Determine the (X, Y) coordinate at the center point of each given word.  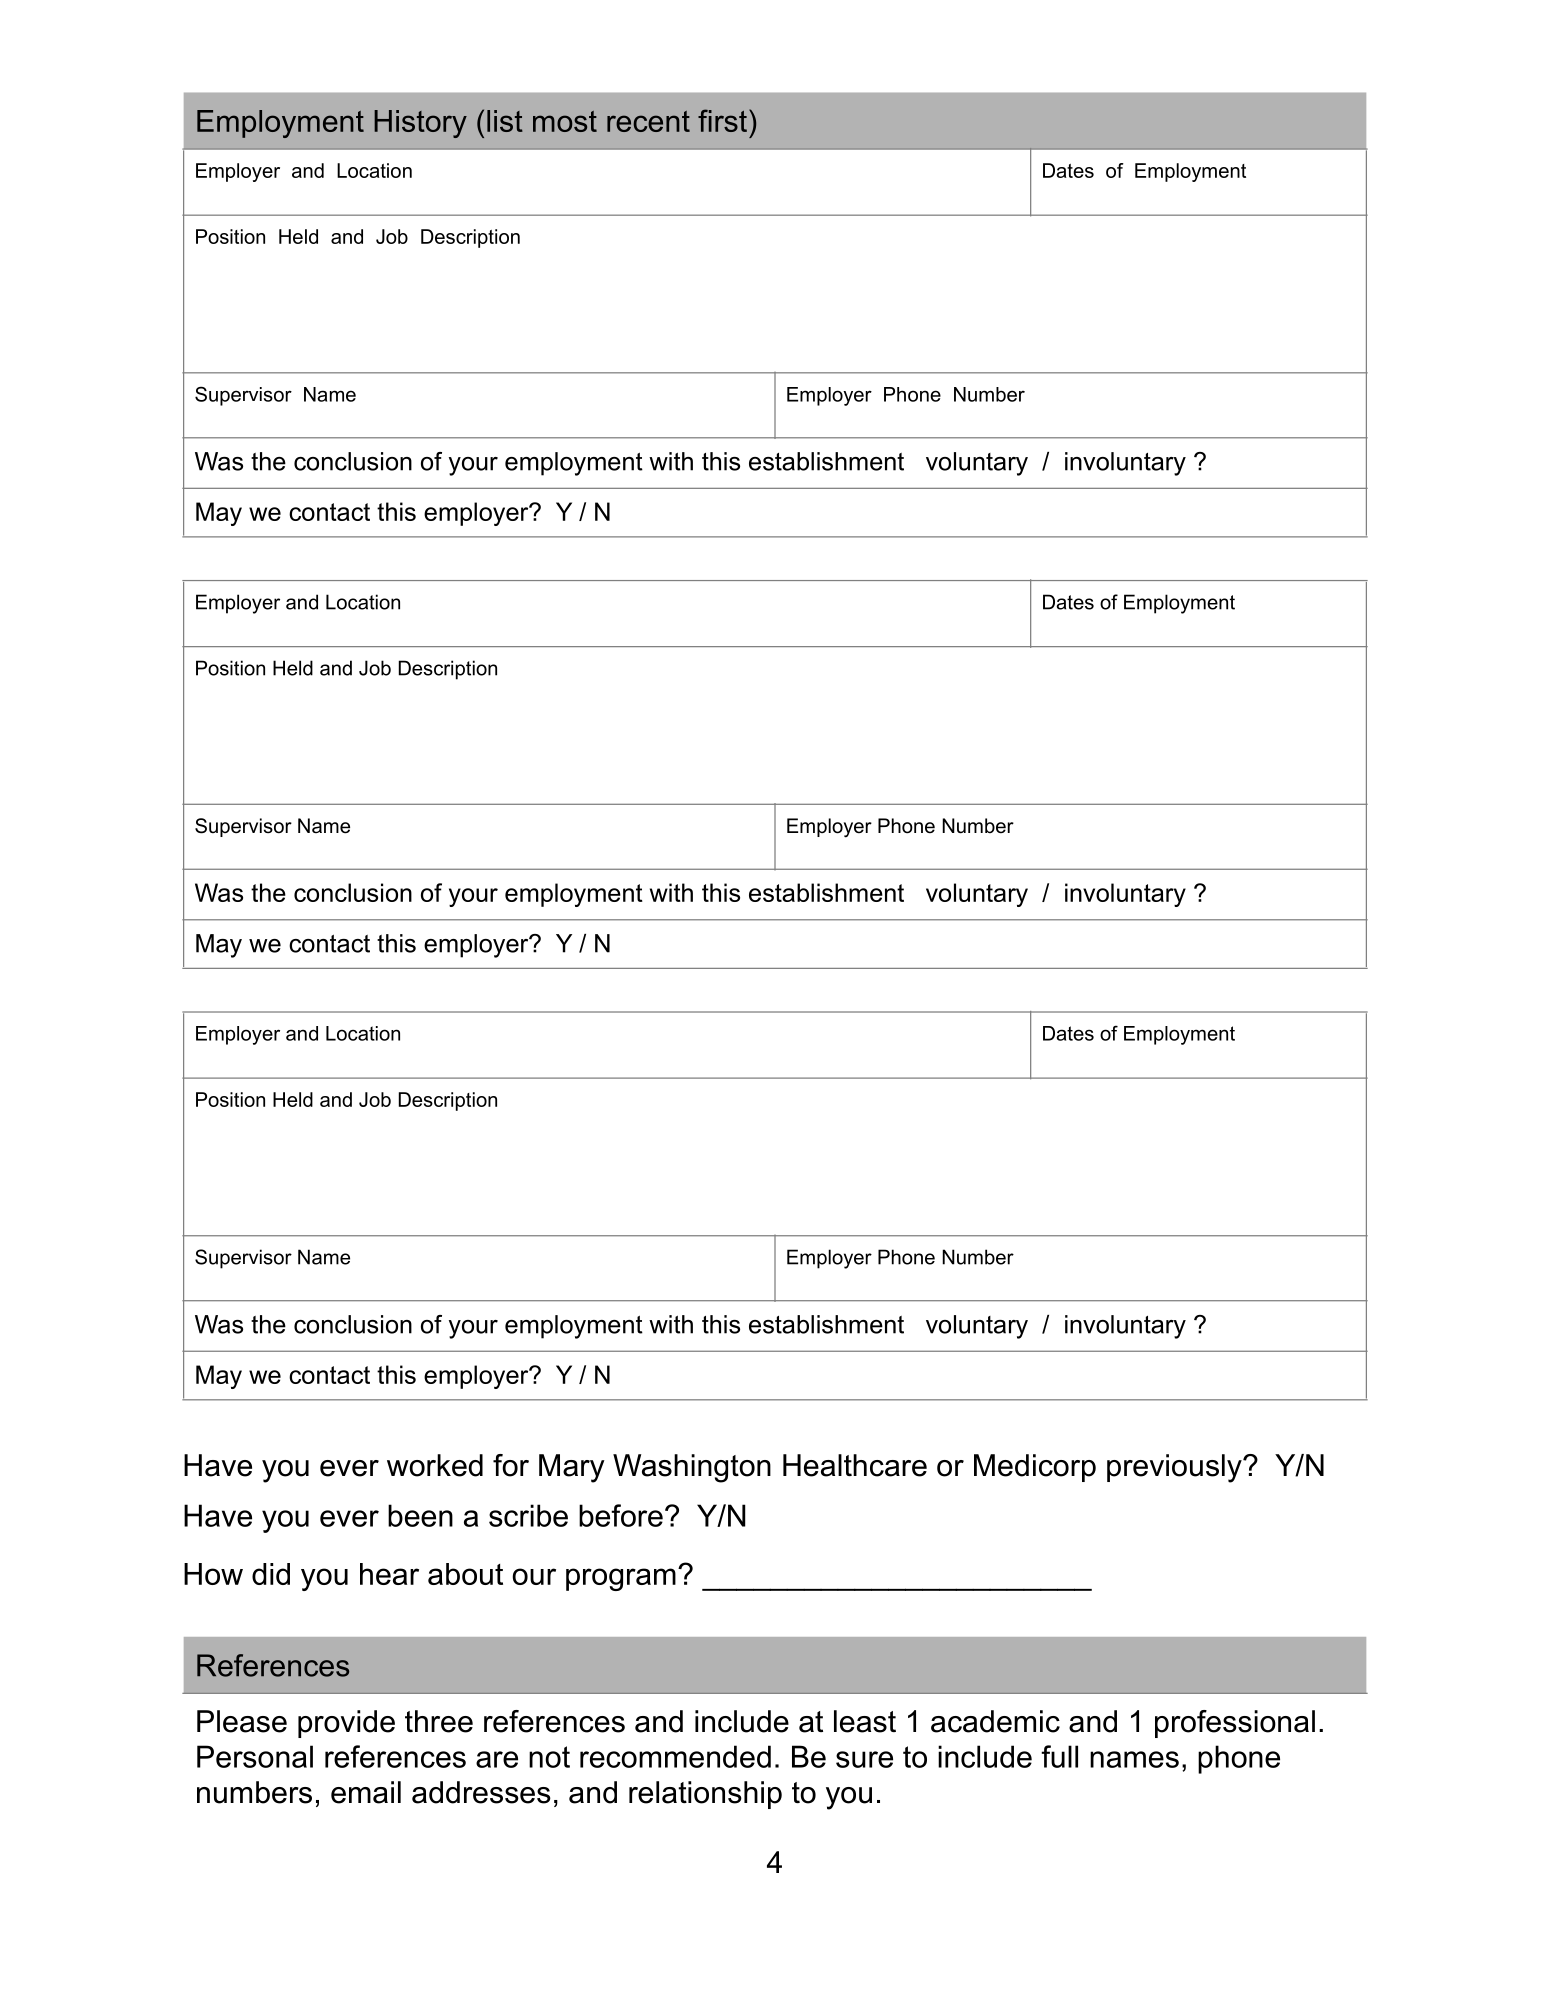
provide (346, 1724)
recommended (675, 1756)
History (420, 124)
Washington (692, 1468)
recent (648, 121)
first (724, 120)
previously (1175, 1468)
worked (435, 1465)
